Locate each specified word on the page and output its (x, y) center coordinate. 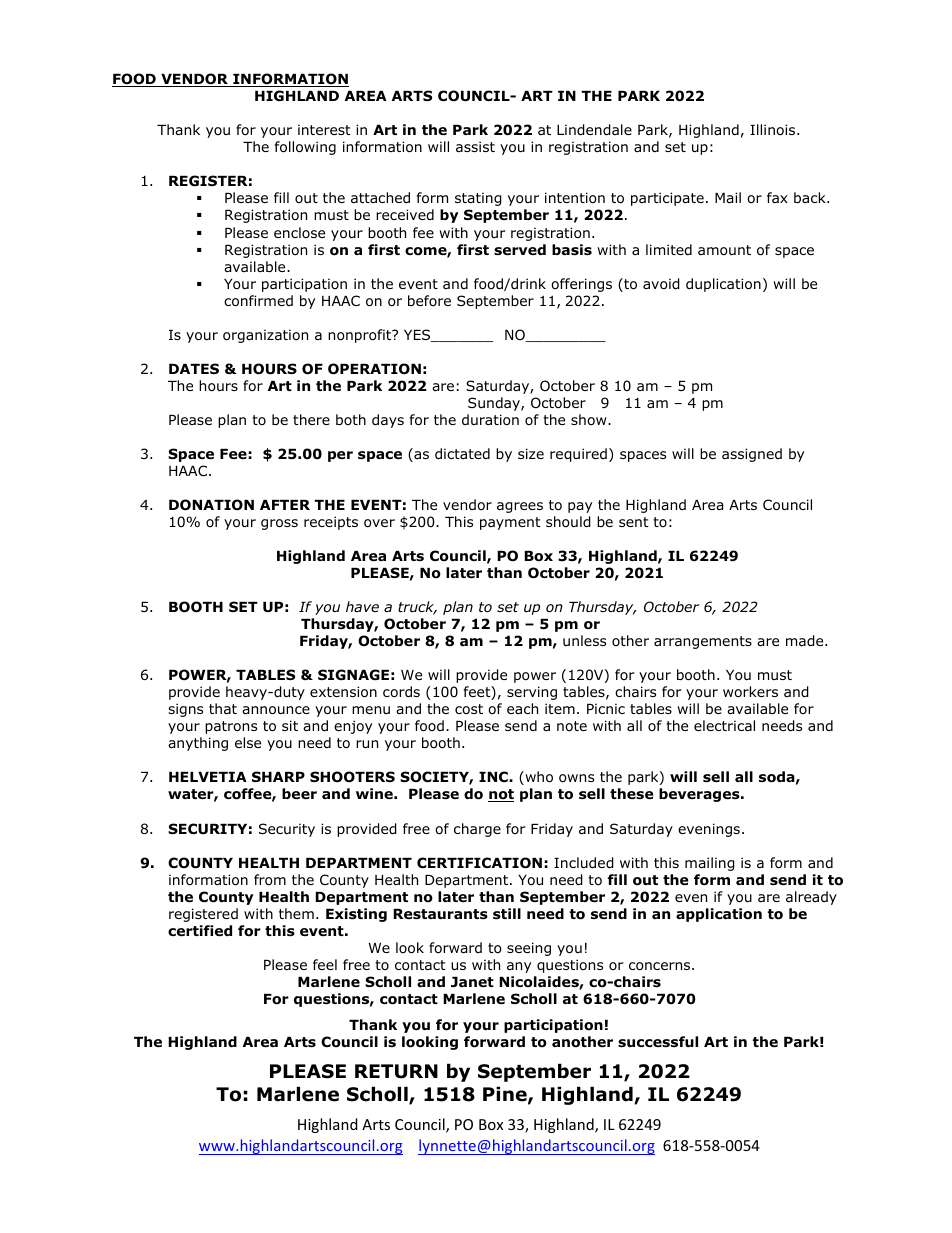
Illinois (774, 130)
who (538, 778)
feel (325, 964)
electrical (724, 725)
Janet (472, 982)
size (531, 453)
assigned (752, 455)
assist (475, 146)
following (305, 148)
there (311, 419)
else (248, 742)
